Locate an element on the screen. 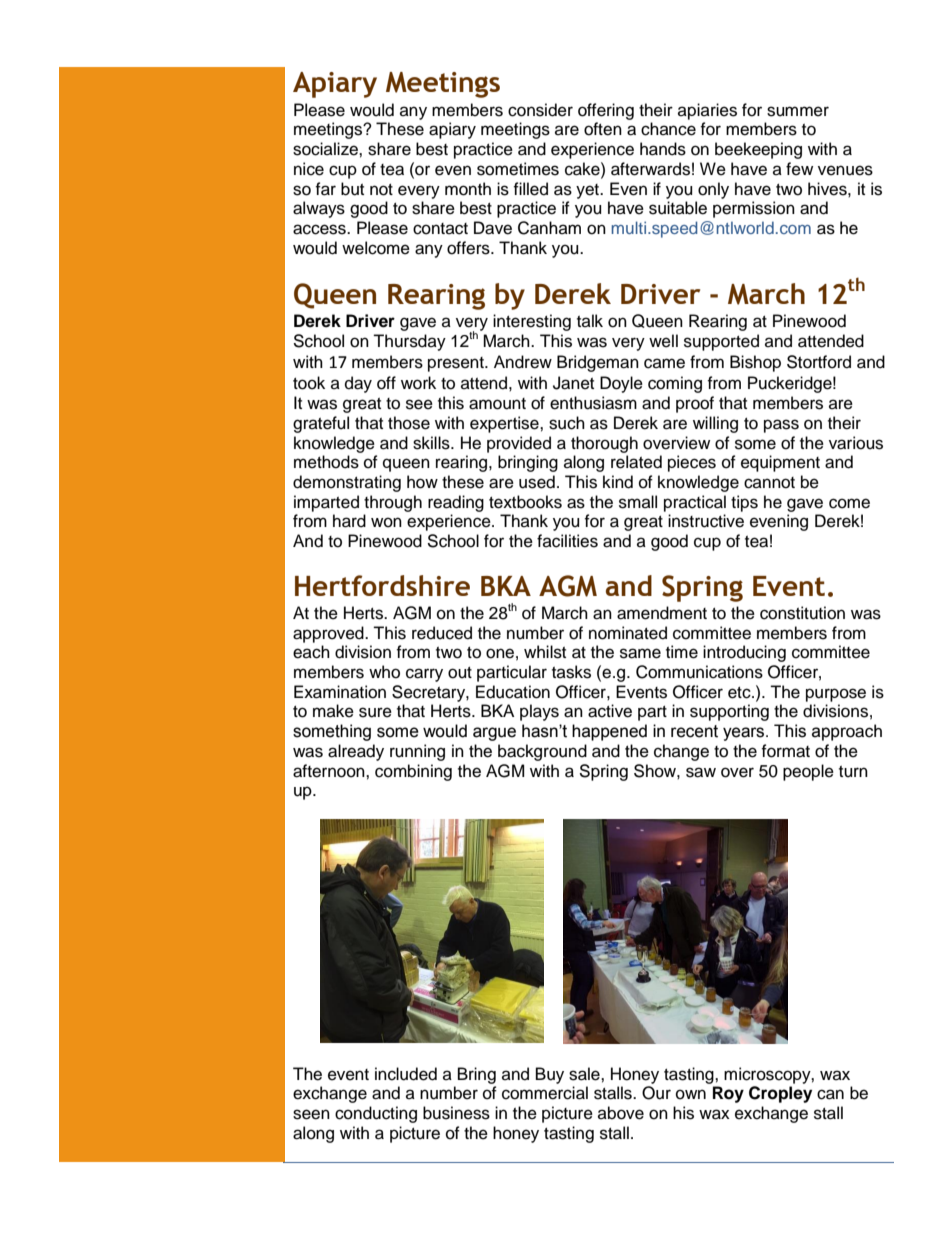 This screenshot has height=1233, width=952. active is located at coordinates (610, 711).
